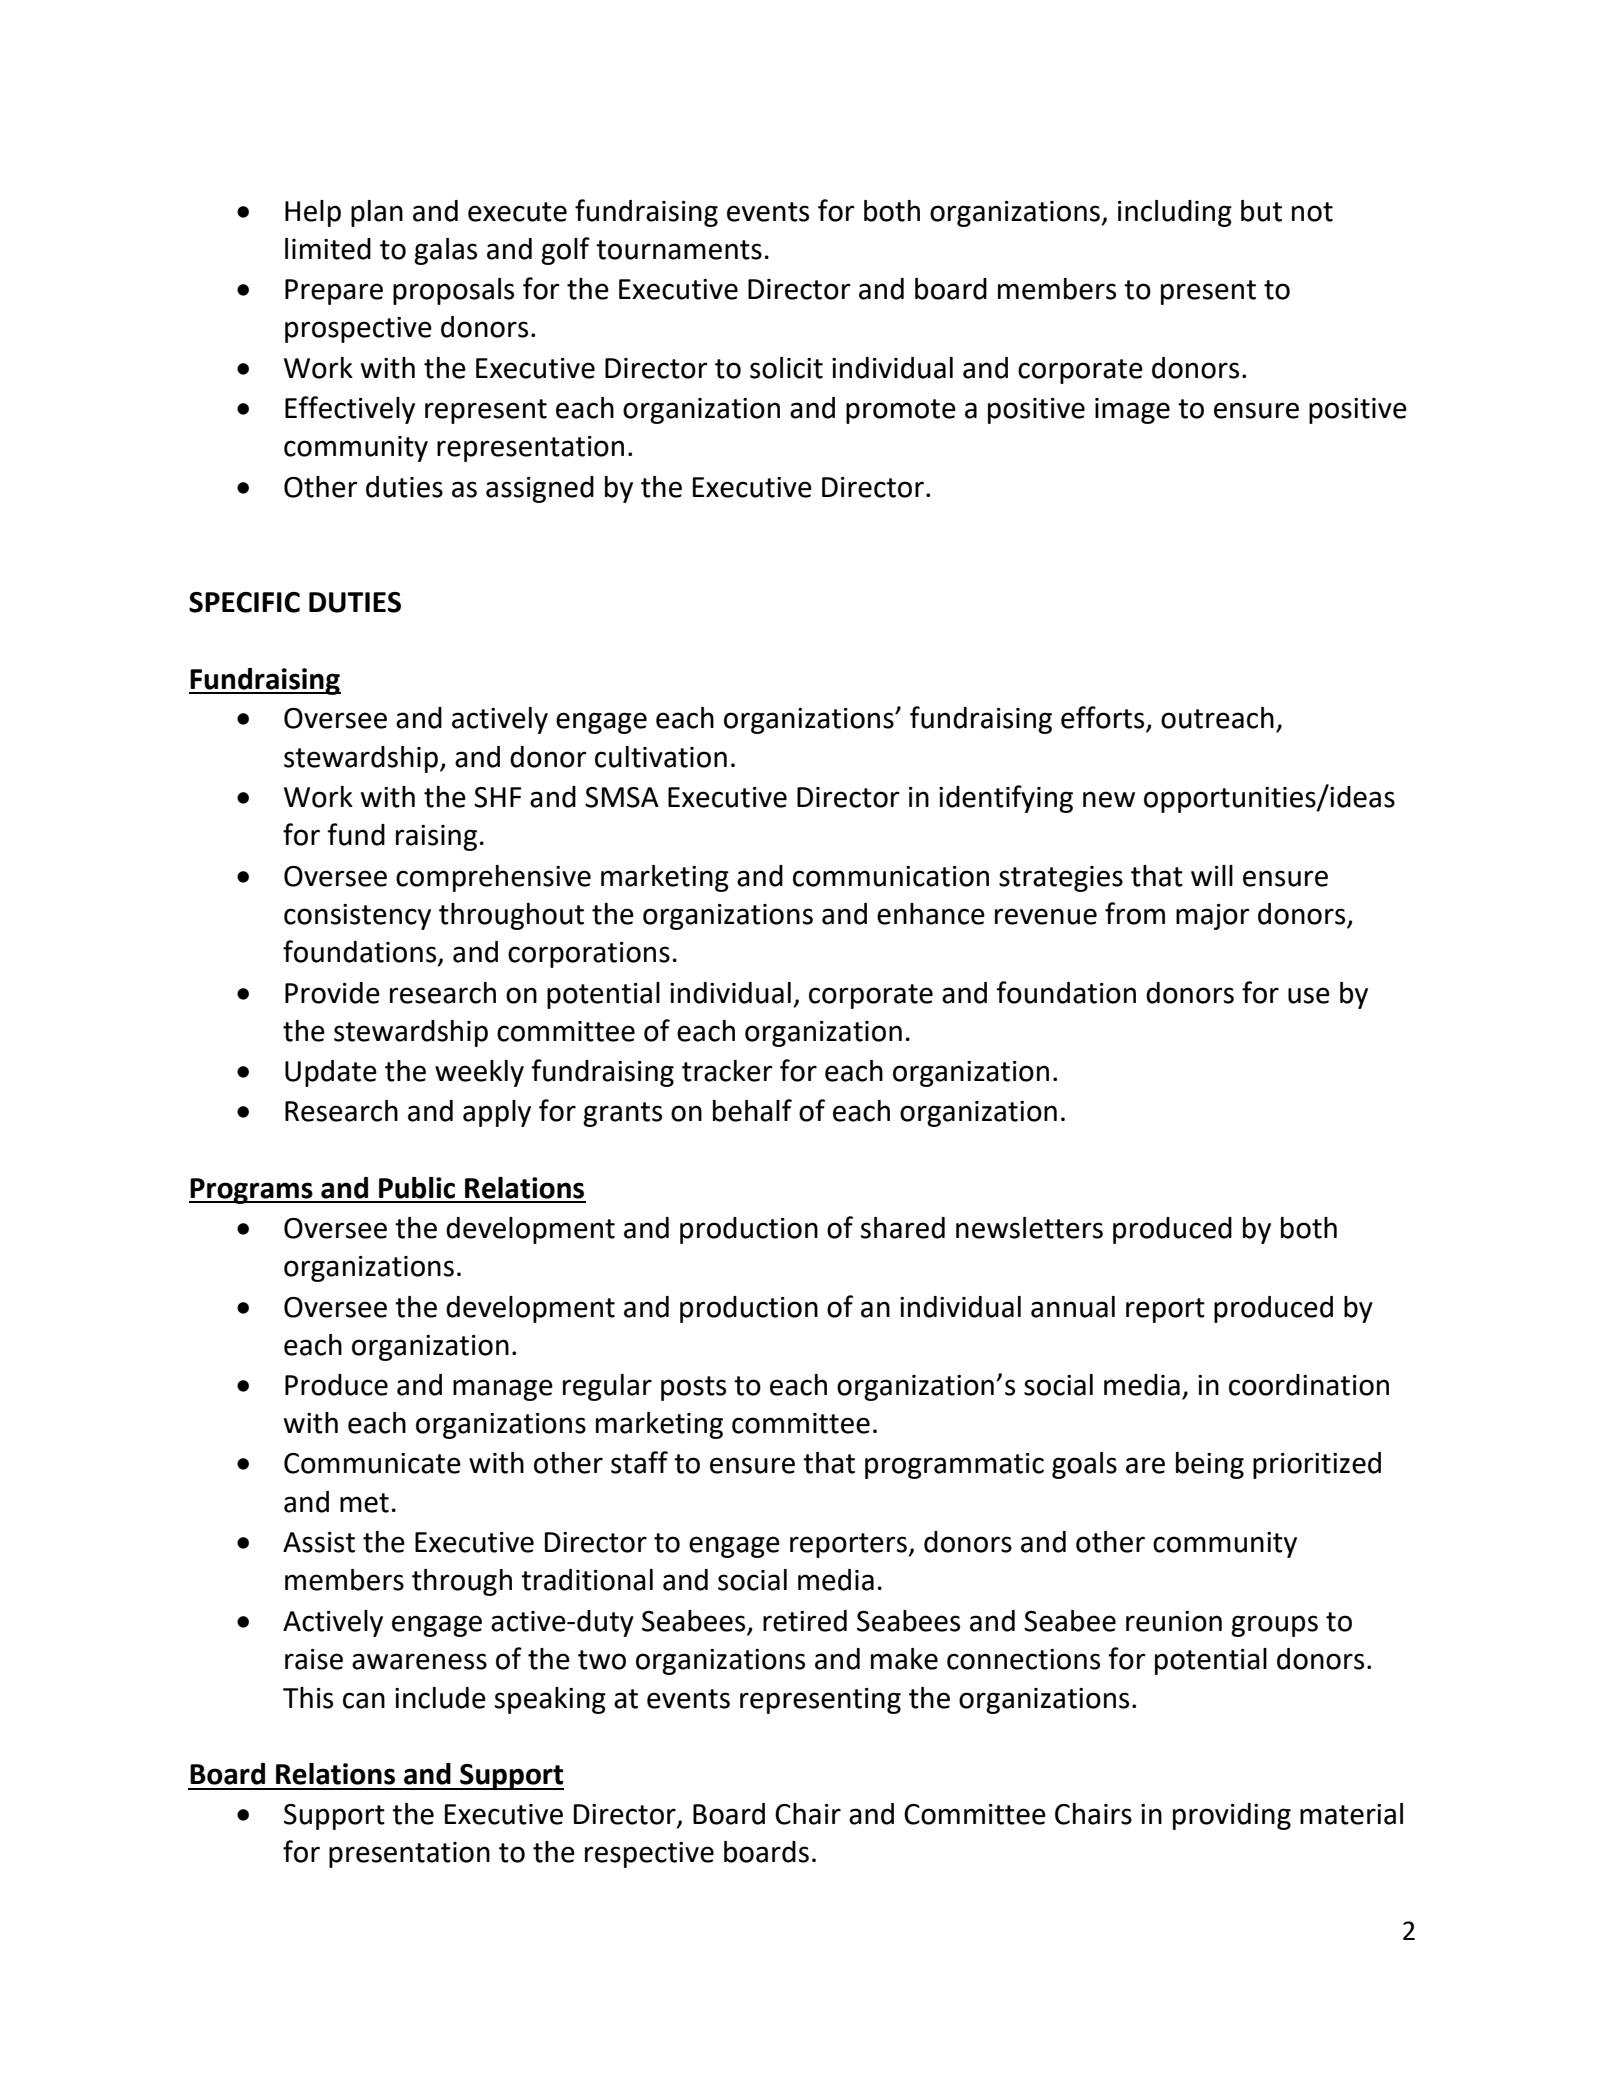  Describe the element at coordinates (328, 249) in the document. I see `limited` at that location.
